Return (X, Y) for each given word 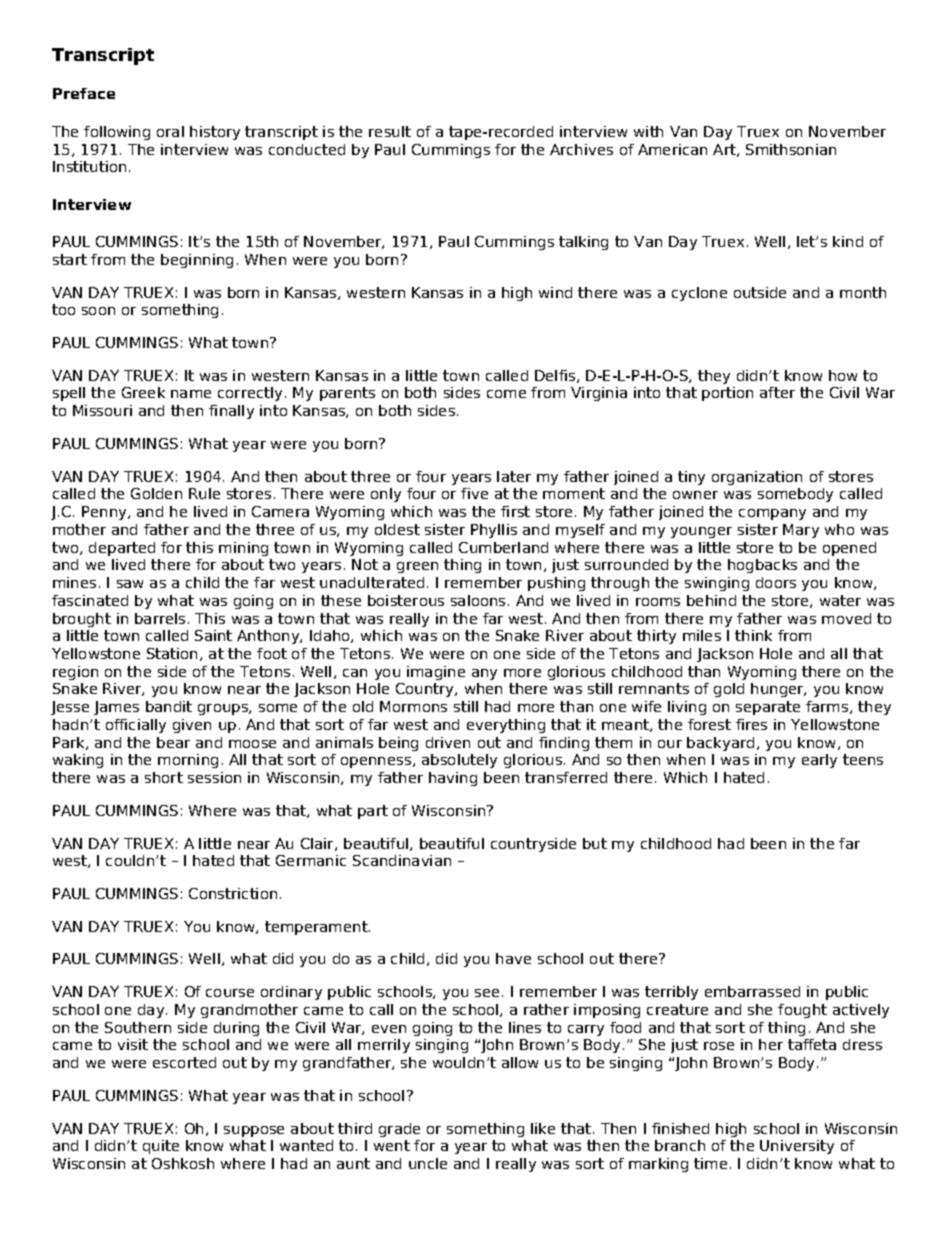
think (753, 635)
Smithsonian (791, 149)
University (797, 1147)
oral (170, 131)
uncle (428, 1163)
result (390, 131)
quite (161, 1147)
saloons (478, 600)
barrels (160, 618)
